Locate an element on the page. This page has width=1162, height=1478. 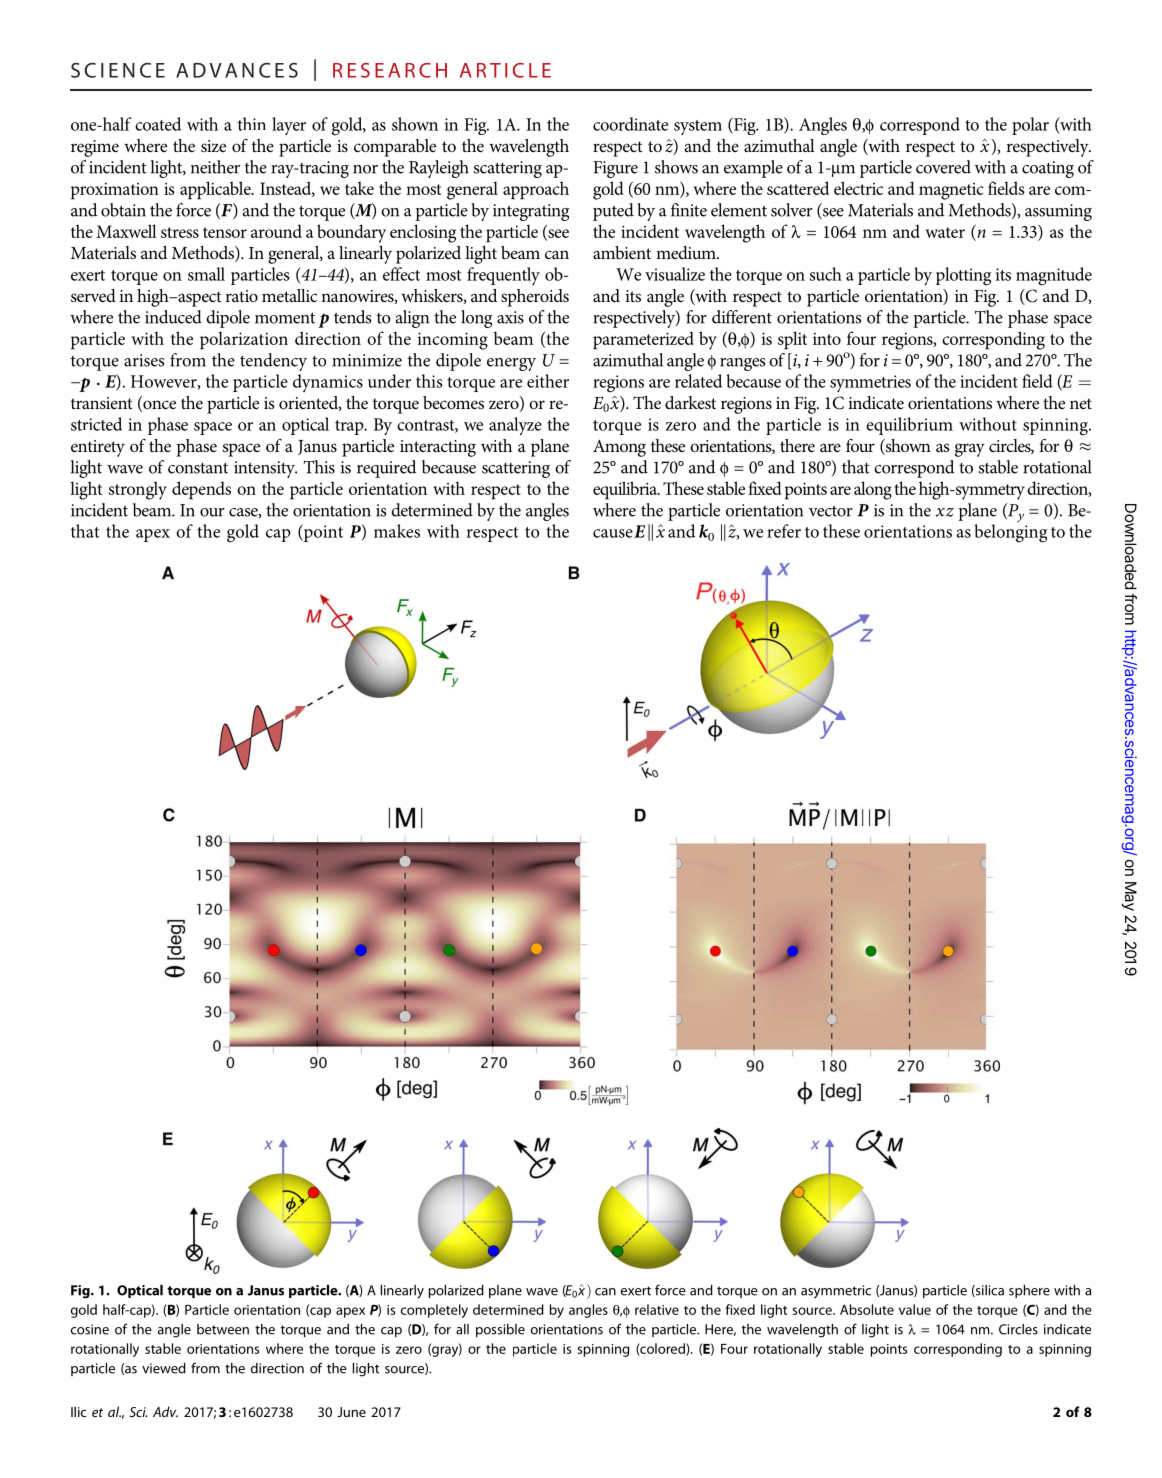
thin is located at coordinates (252, 124).
